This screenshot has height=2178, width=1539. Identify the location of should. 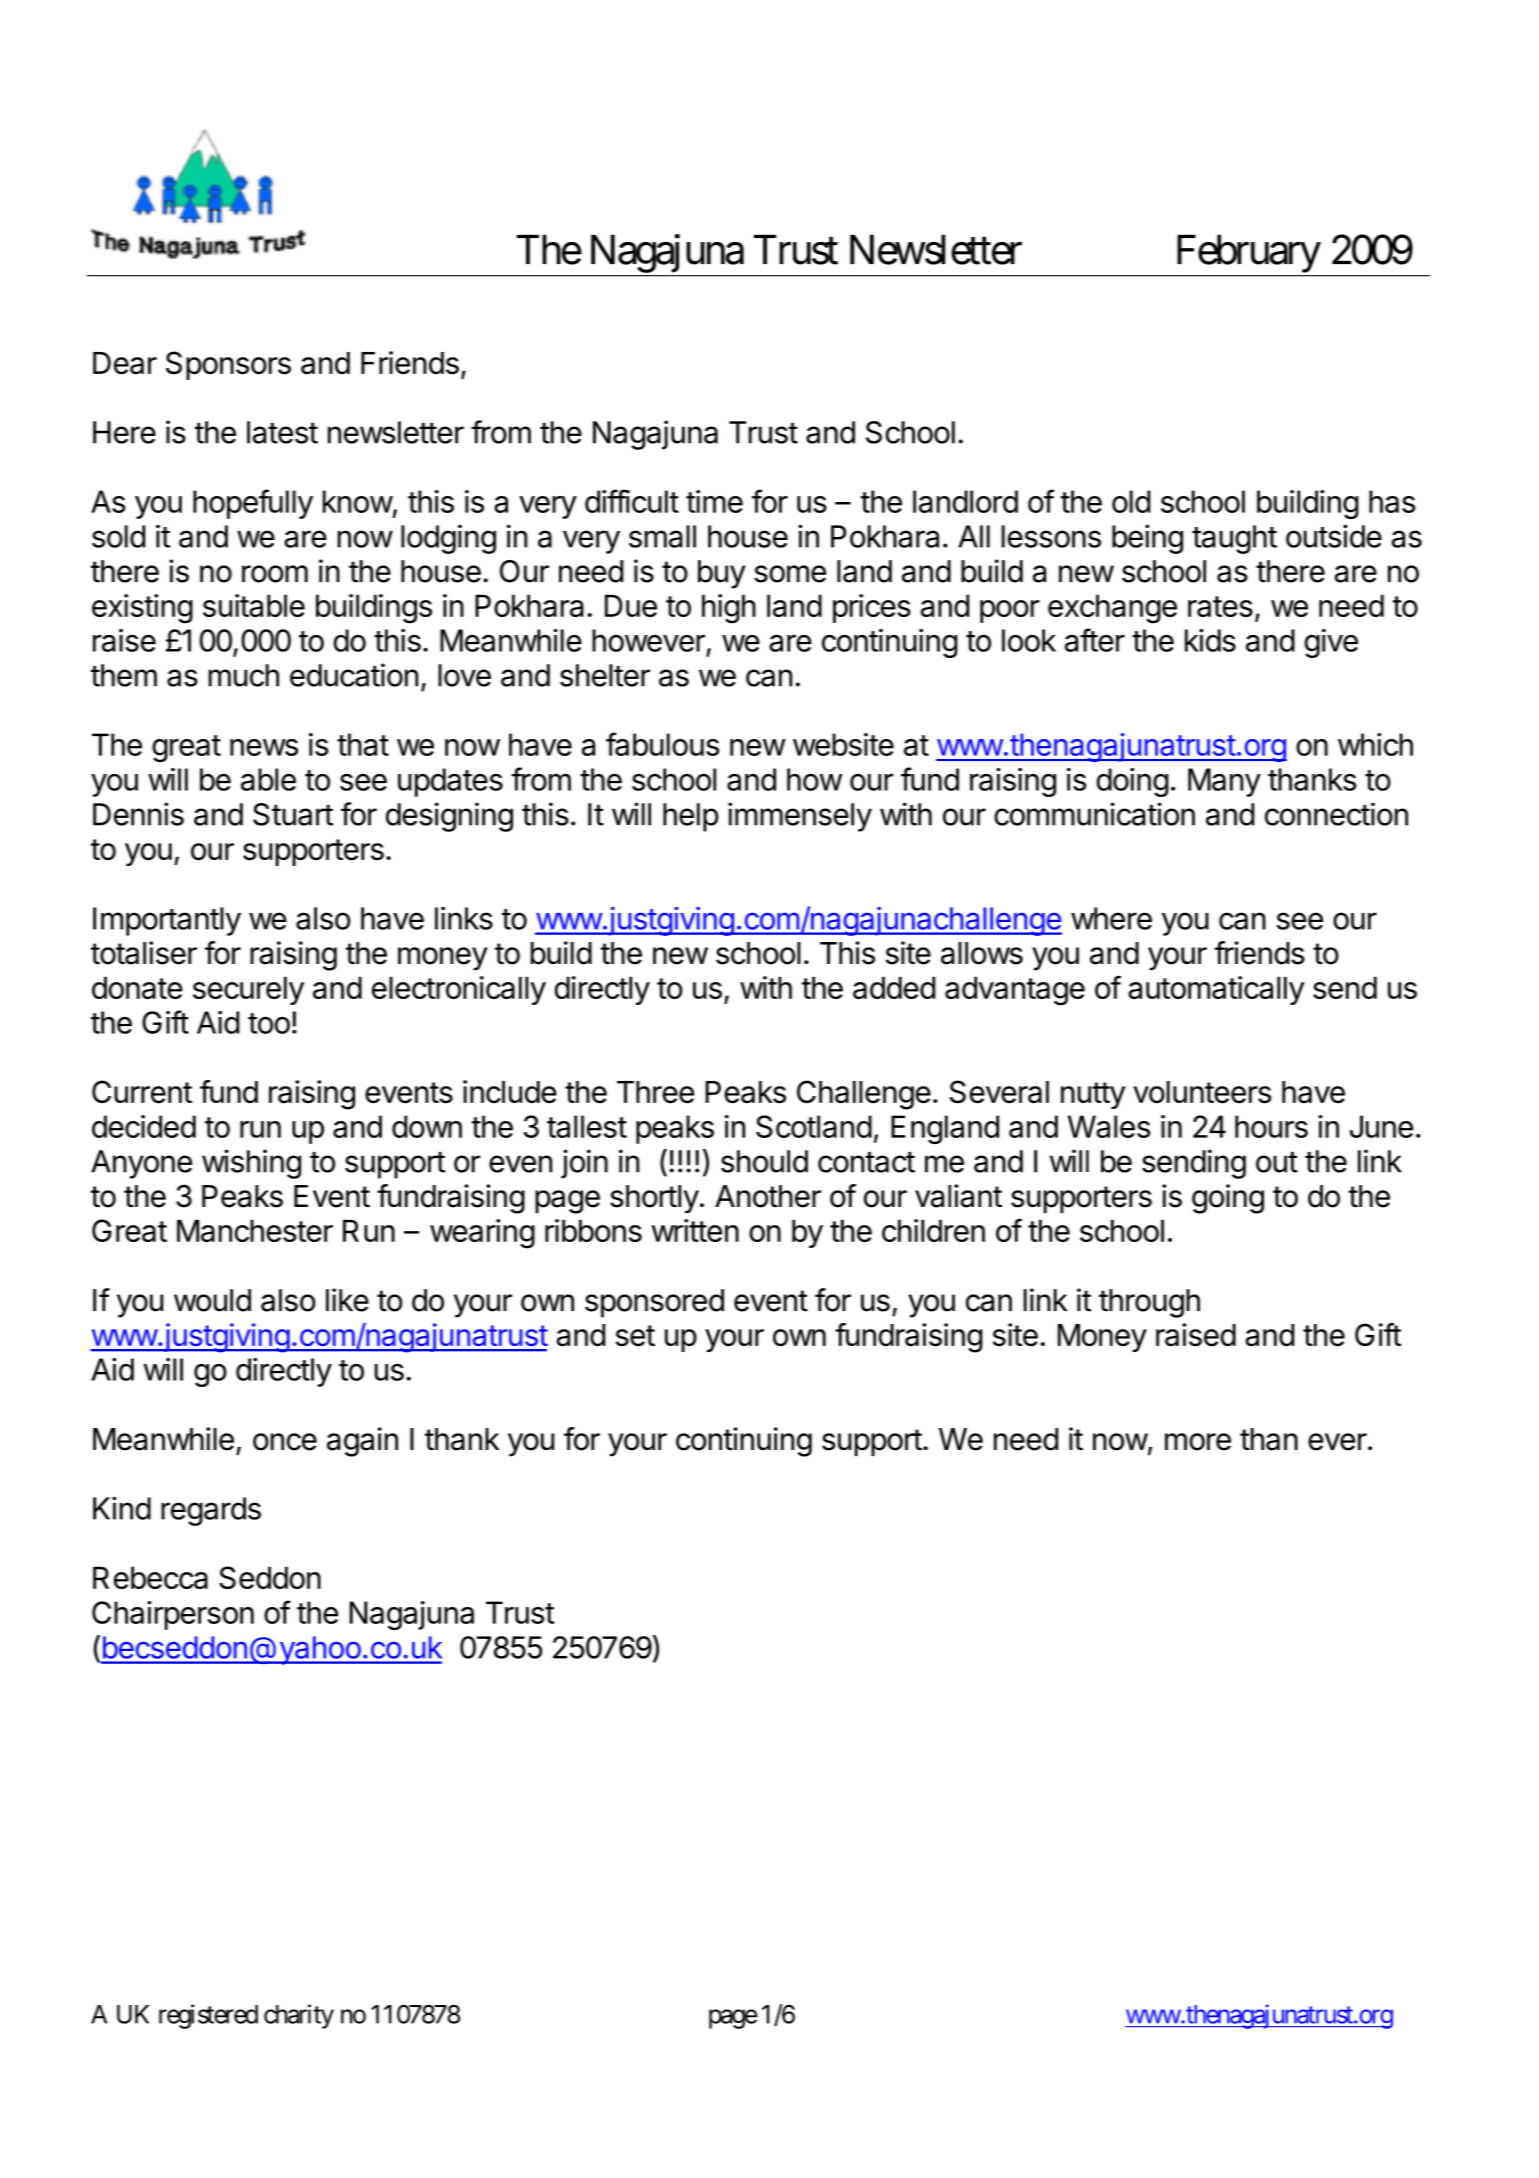
(764, 1161).
